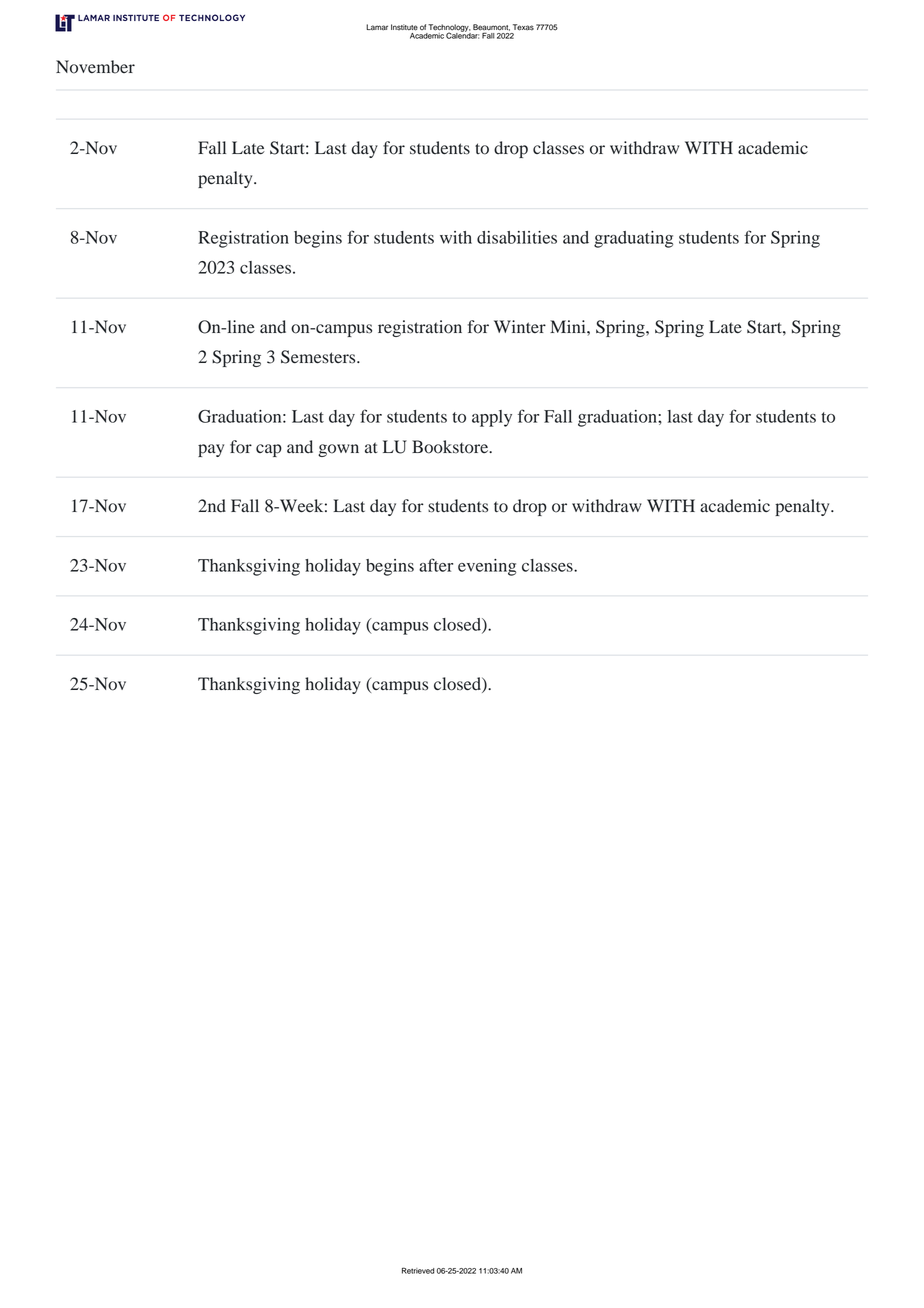 The width and height of the page is (924, 1308). I want to click on after, so click(436, 565).
